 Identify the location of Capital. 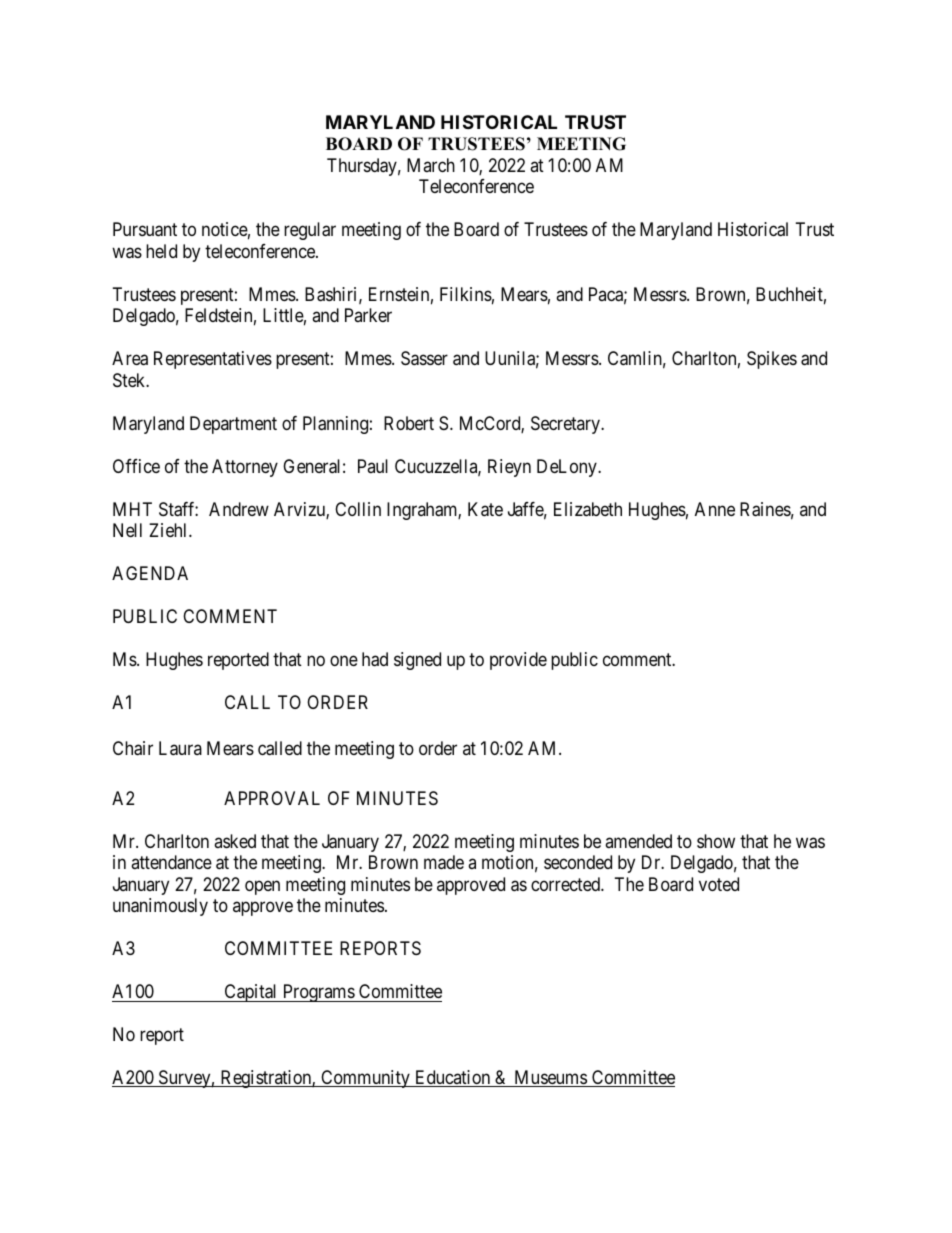
(251, 993).
